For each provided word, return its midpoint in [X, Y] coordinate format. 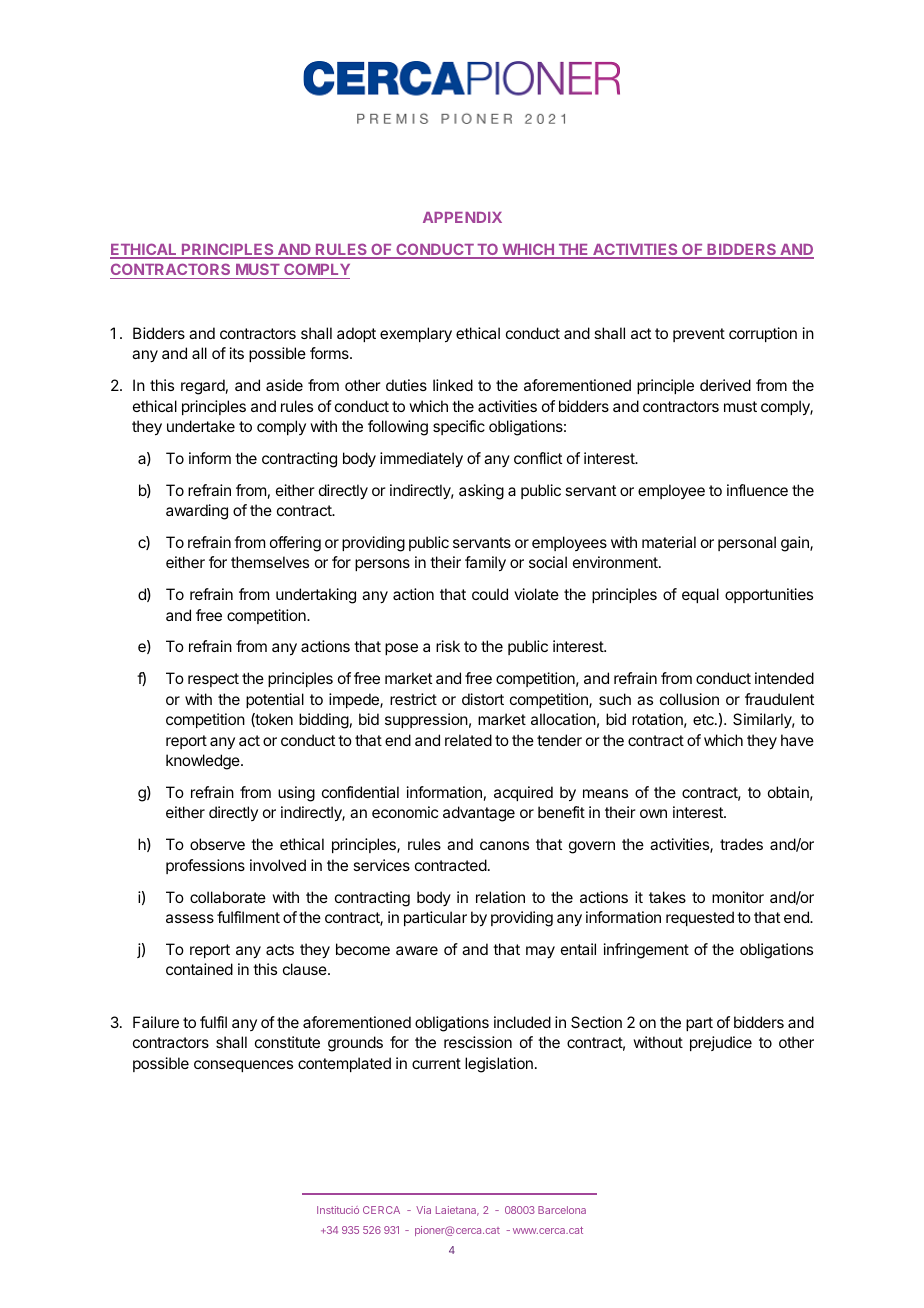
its [237, 353]
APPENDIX [462, 217]
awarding [197, 512]
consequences [243, 1066]
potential [275, 700]
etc [704, 719]
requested [700, 918]
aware [417, 950]
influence [757, 490]
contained [199, 969]
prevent [699, 335]
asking [481, 492]
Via [423, 1210]
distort [483, 699]
